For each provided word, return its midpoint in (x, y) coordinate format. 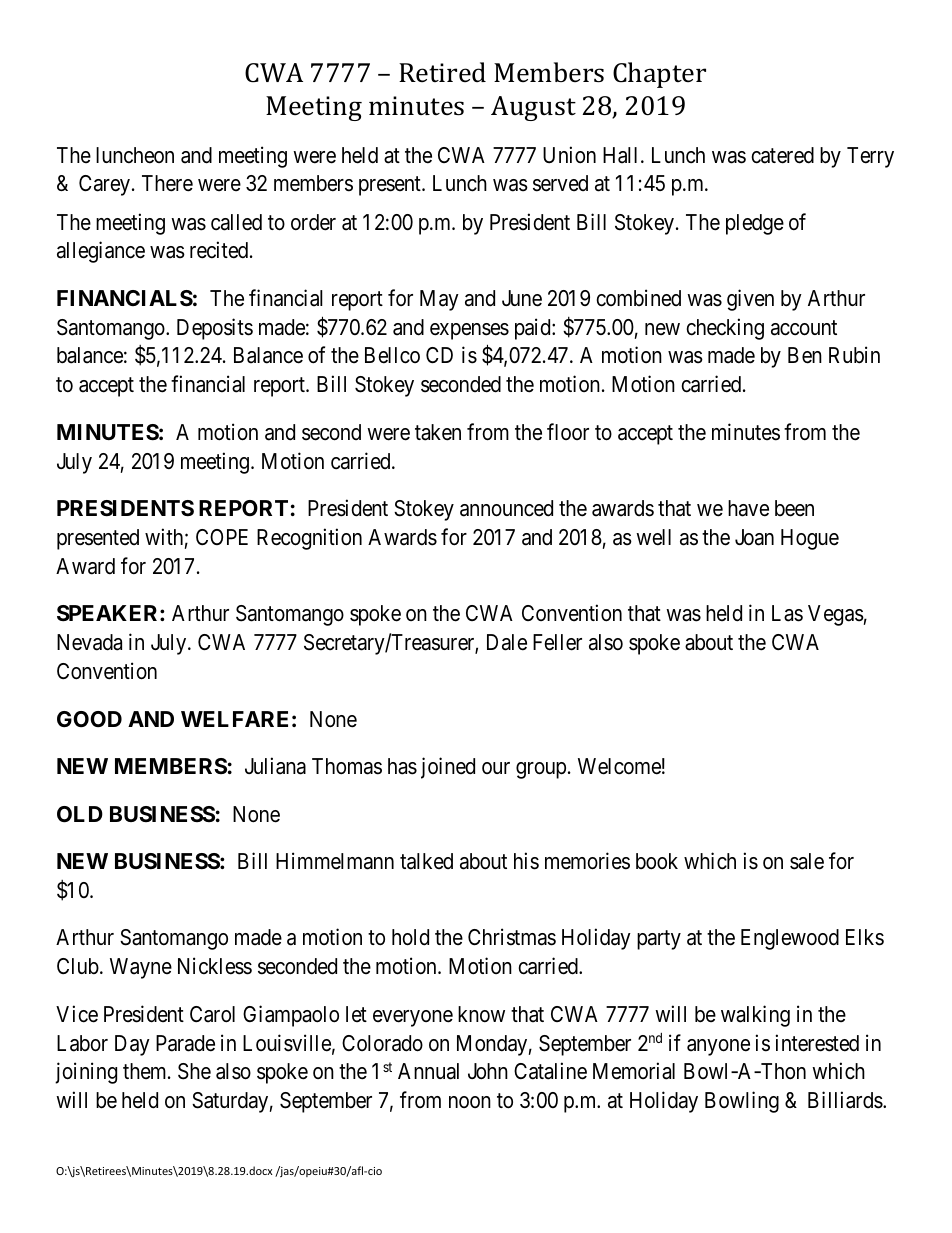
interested (817, 1043)
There (167, 183)
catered (782, 155)
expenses (469, 331)
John (488, 1071)
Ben (805, 355)
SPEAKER (109, 613)
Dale (507, 642)
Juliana (275, 766)
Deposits (215, 329)
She (194, 1071)
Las (787, 613)
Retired (442, 72)
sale (807, 861)
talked (426, 861)
